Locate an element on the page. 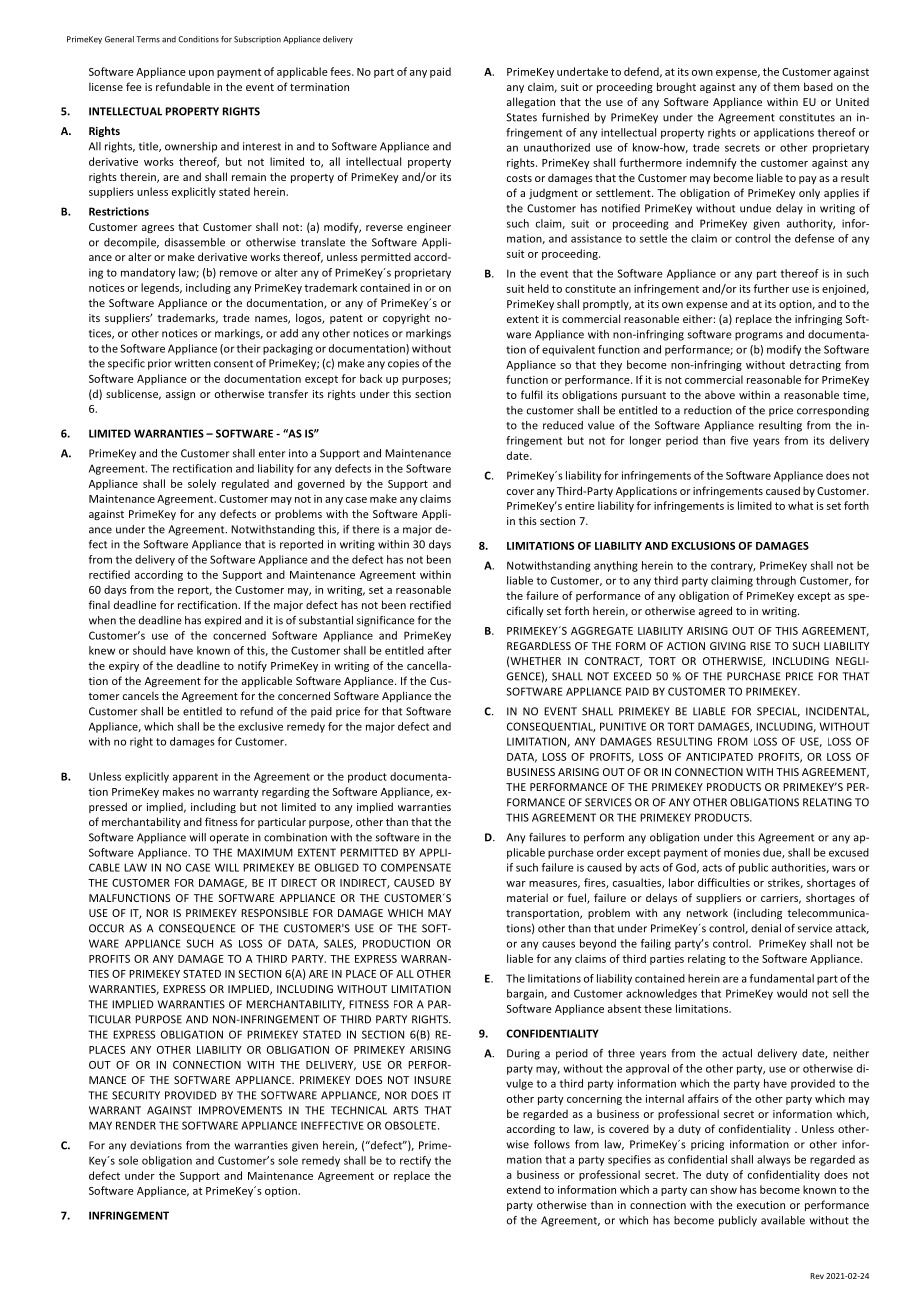 The height and width of the image is (1308, 924). them is located at coordinates (786, 86).
